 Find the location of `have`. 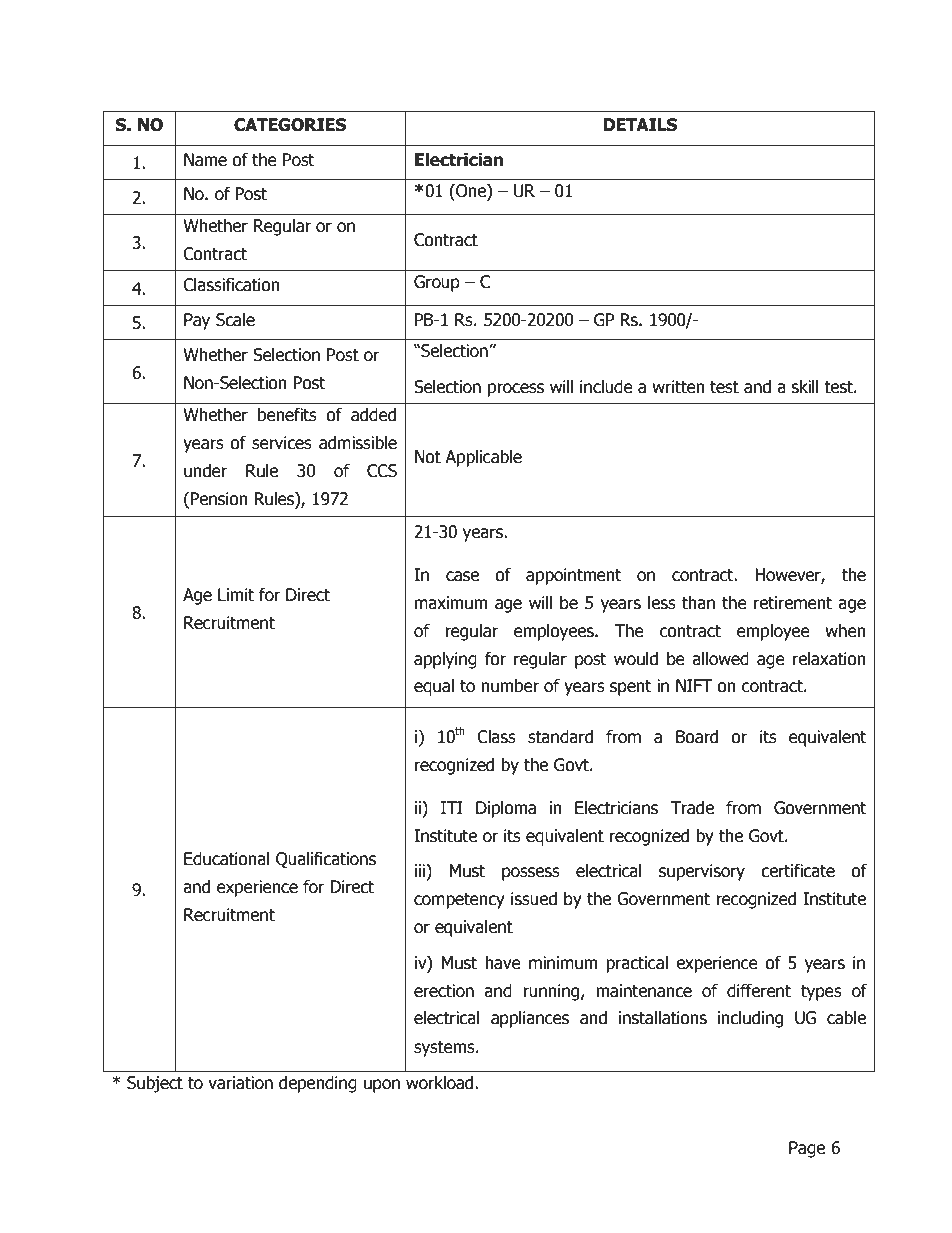

have is located at coordinates (503, 963).
